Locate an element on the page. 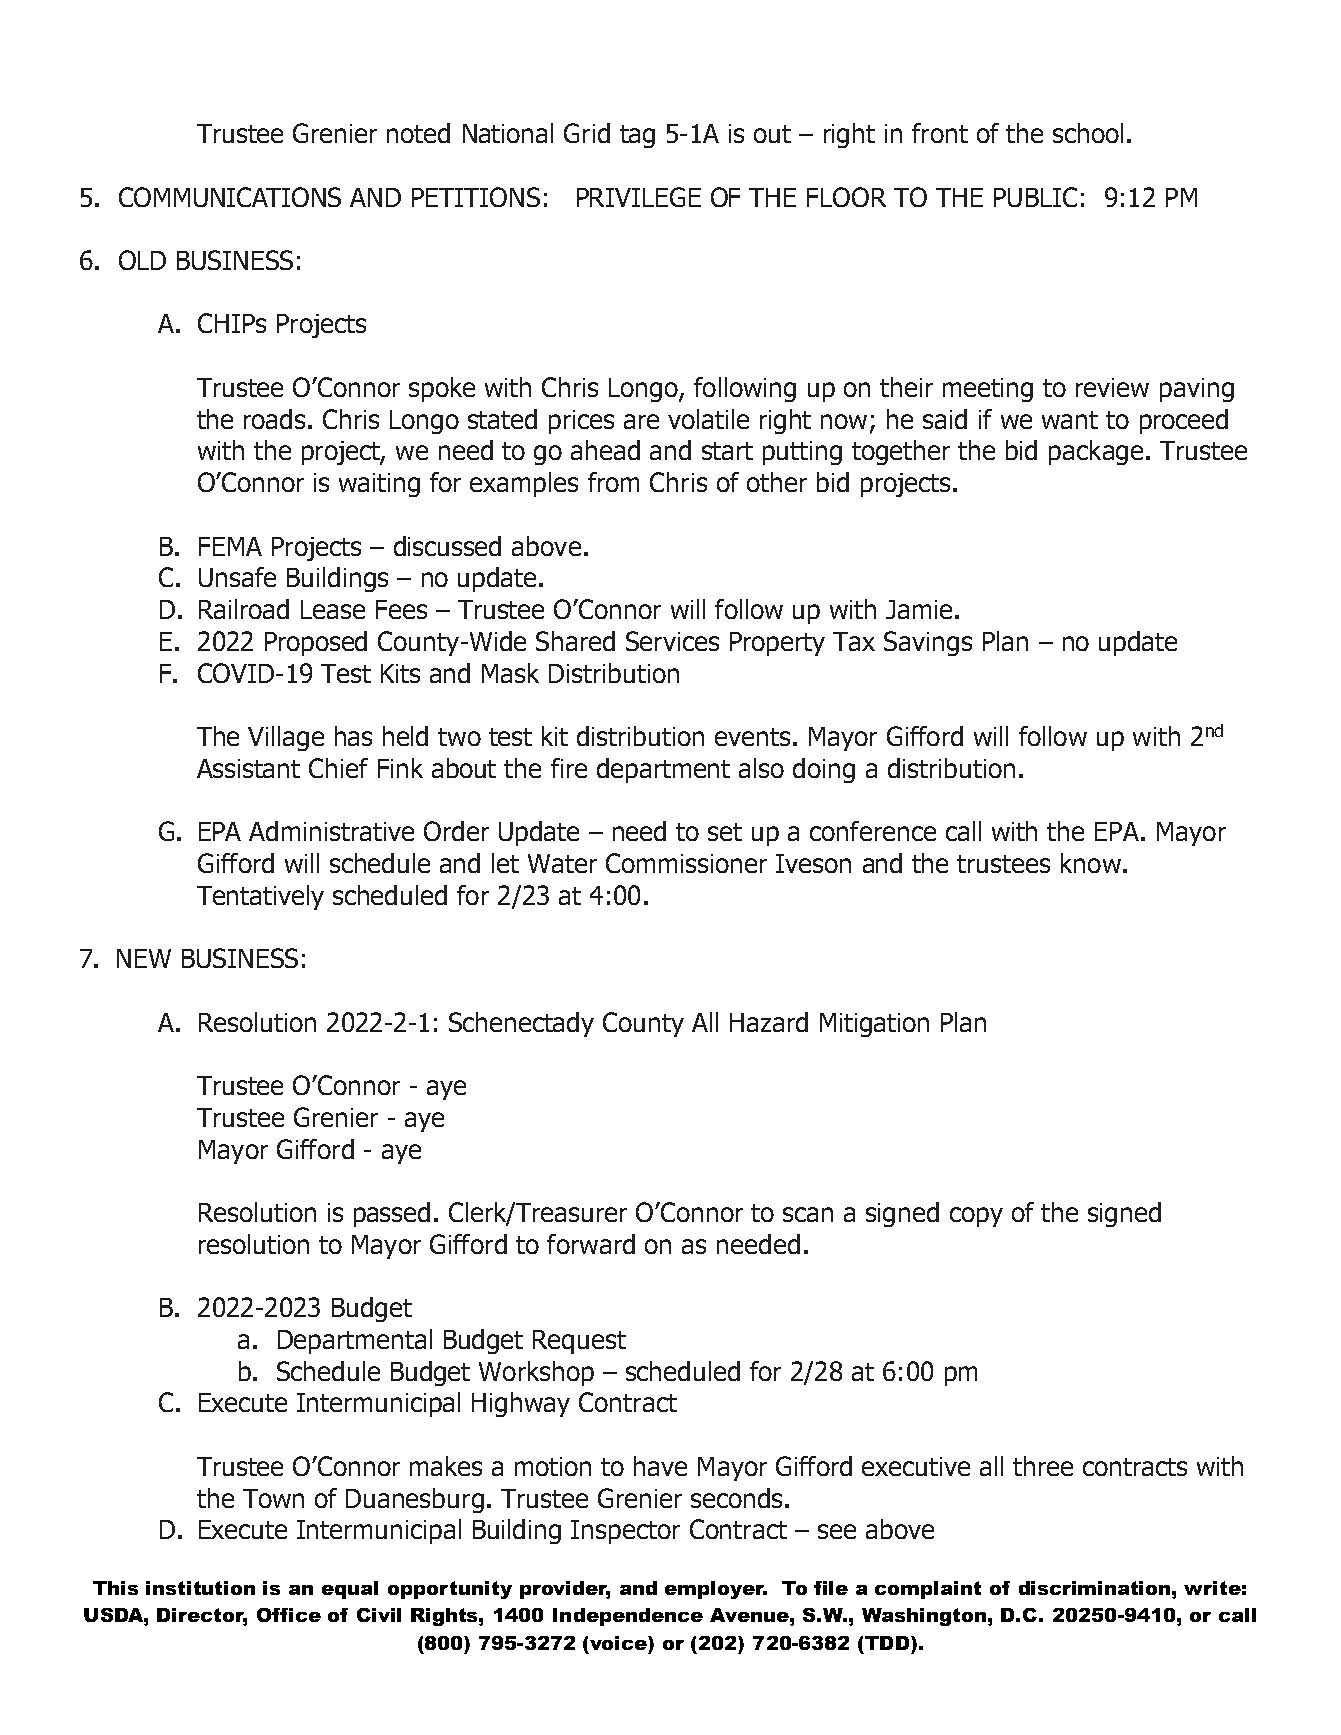 The width and height of the image is (1341, 1735). PRIVILEGE is located at coordinates (639, 197).
